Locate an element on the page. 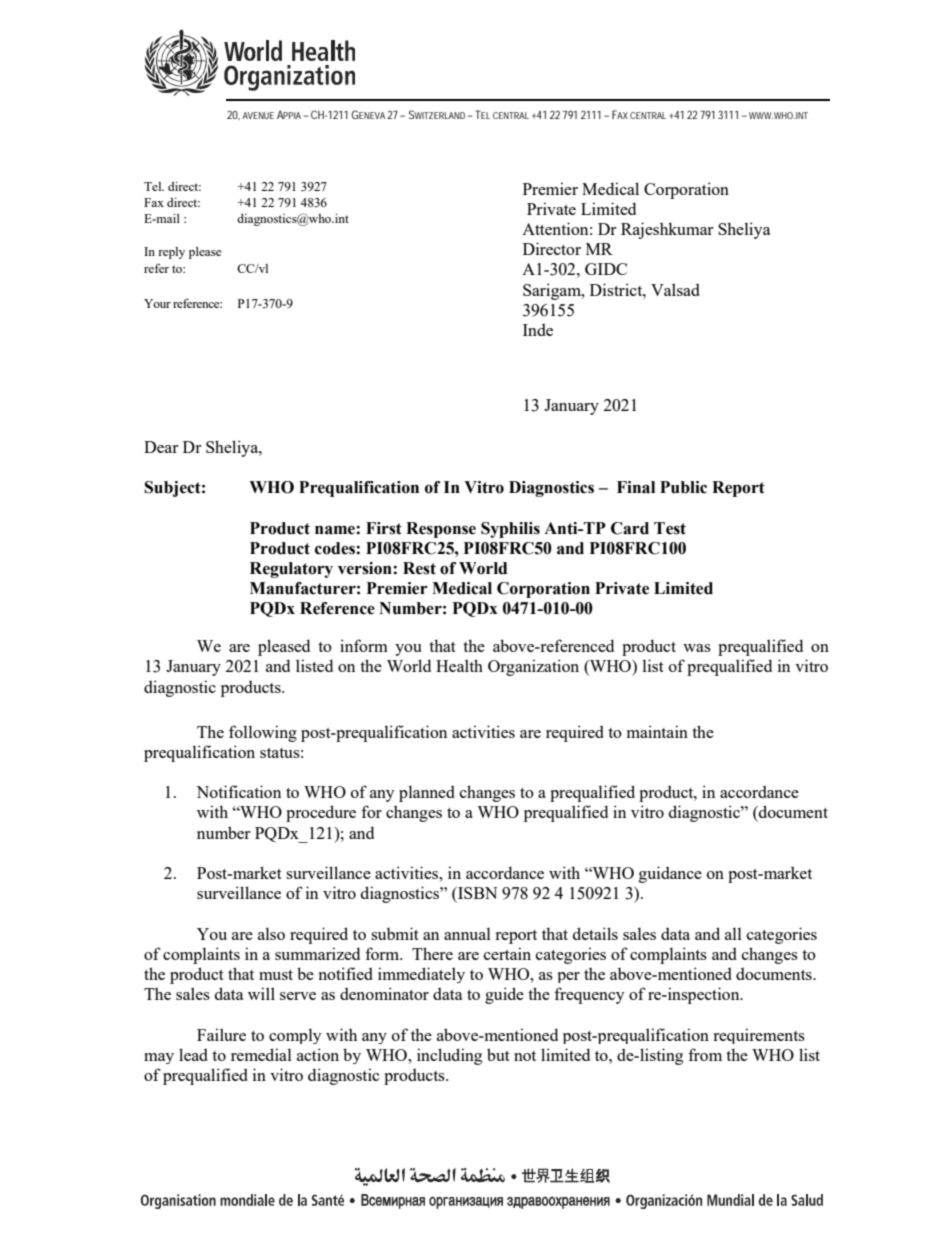 The height and width of the image is (1233, 952). maintain is located at coordinates (657, 731).
